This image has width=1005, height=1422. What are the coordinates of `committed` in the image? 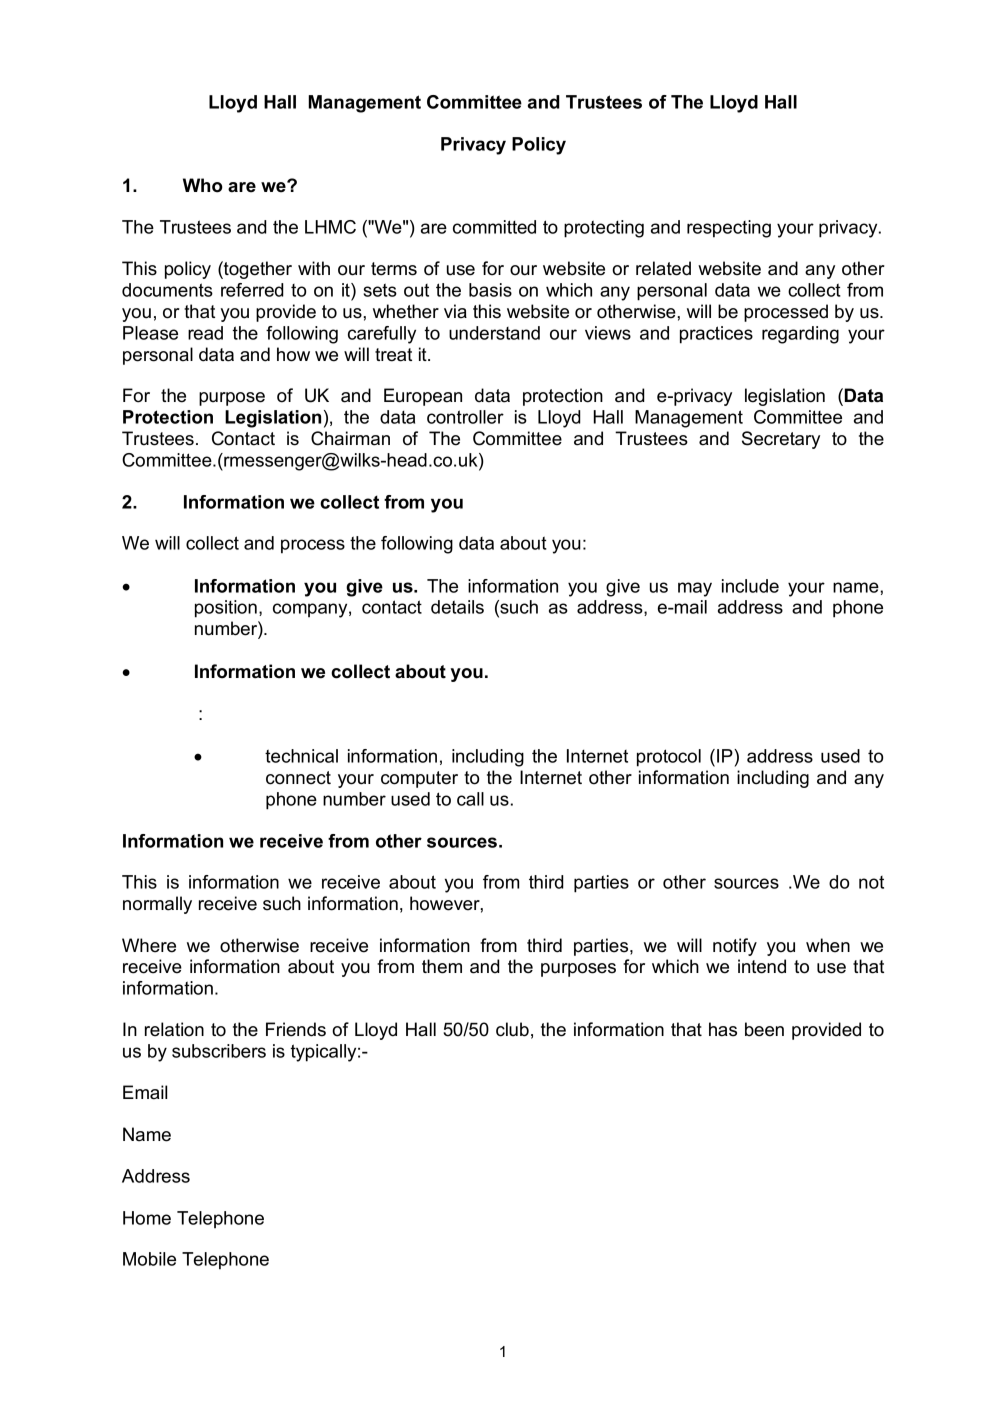 It's located at (494, 227).
